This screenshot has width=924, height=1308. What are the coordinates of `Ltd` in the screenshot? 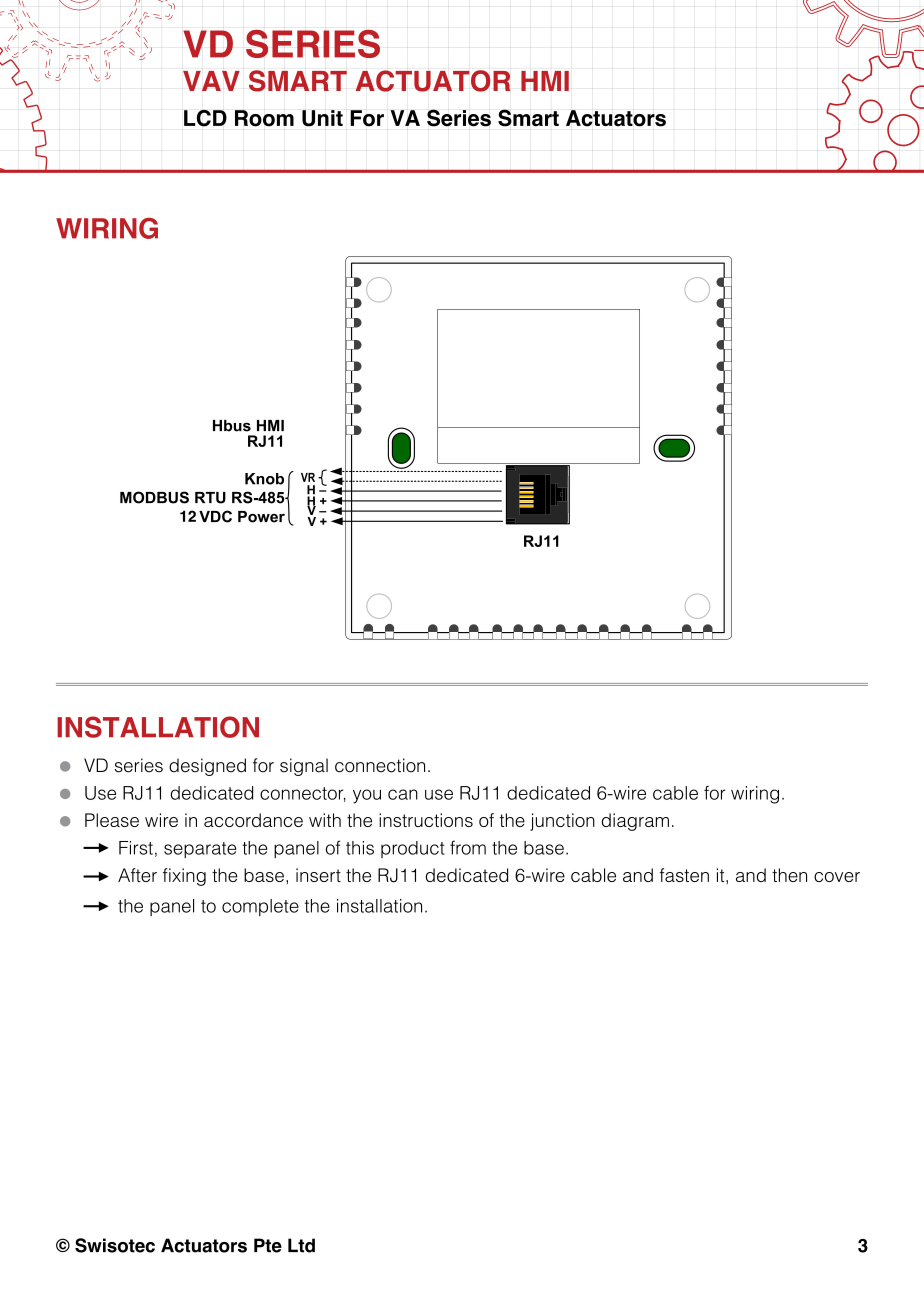 It's located at (301, 1245).
